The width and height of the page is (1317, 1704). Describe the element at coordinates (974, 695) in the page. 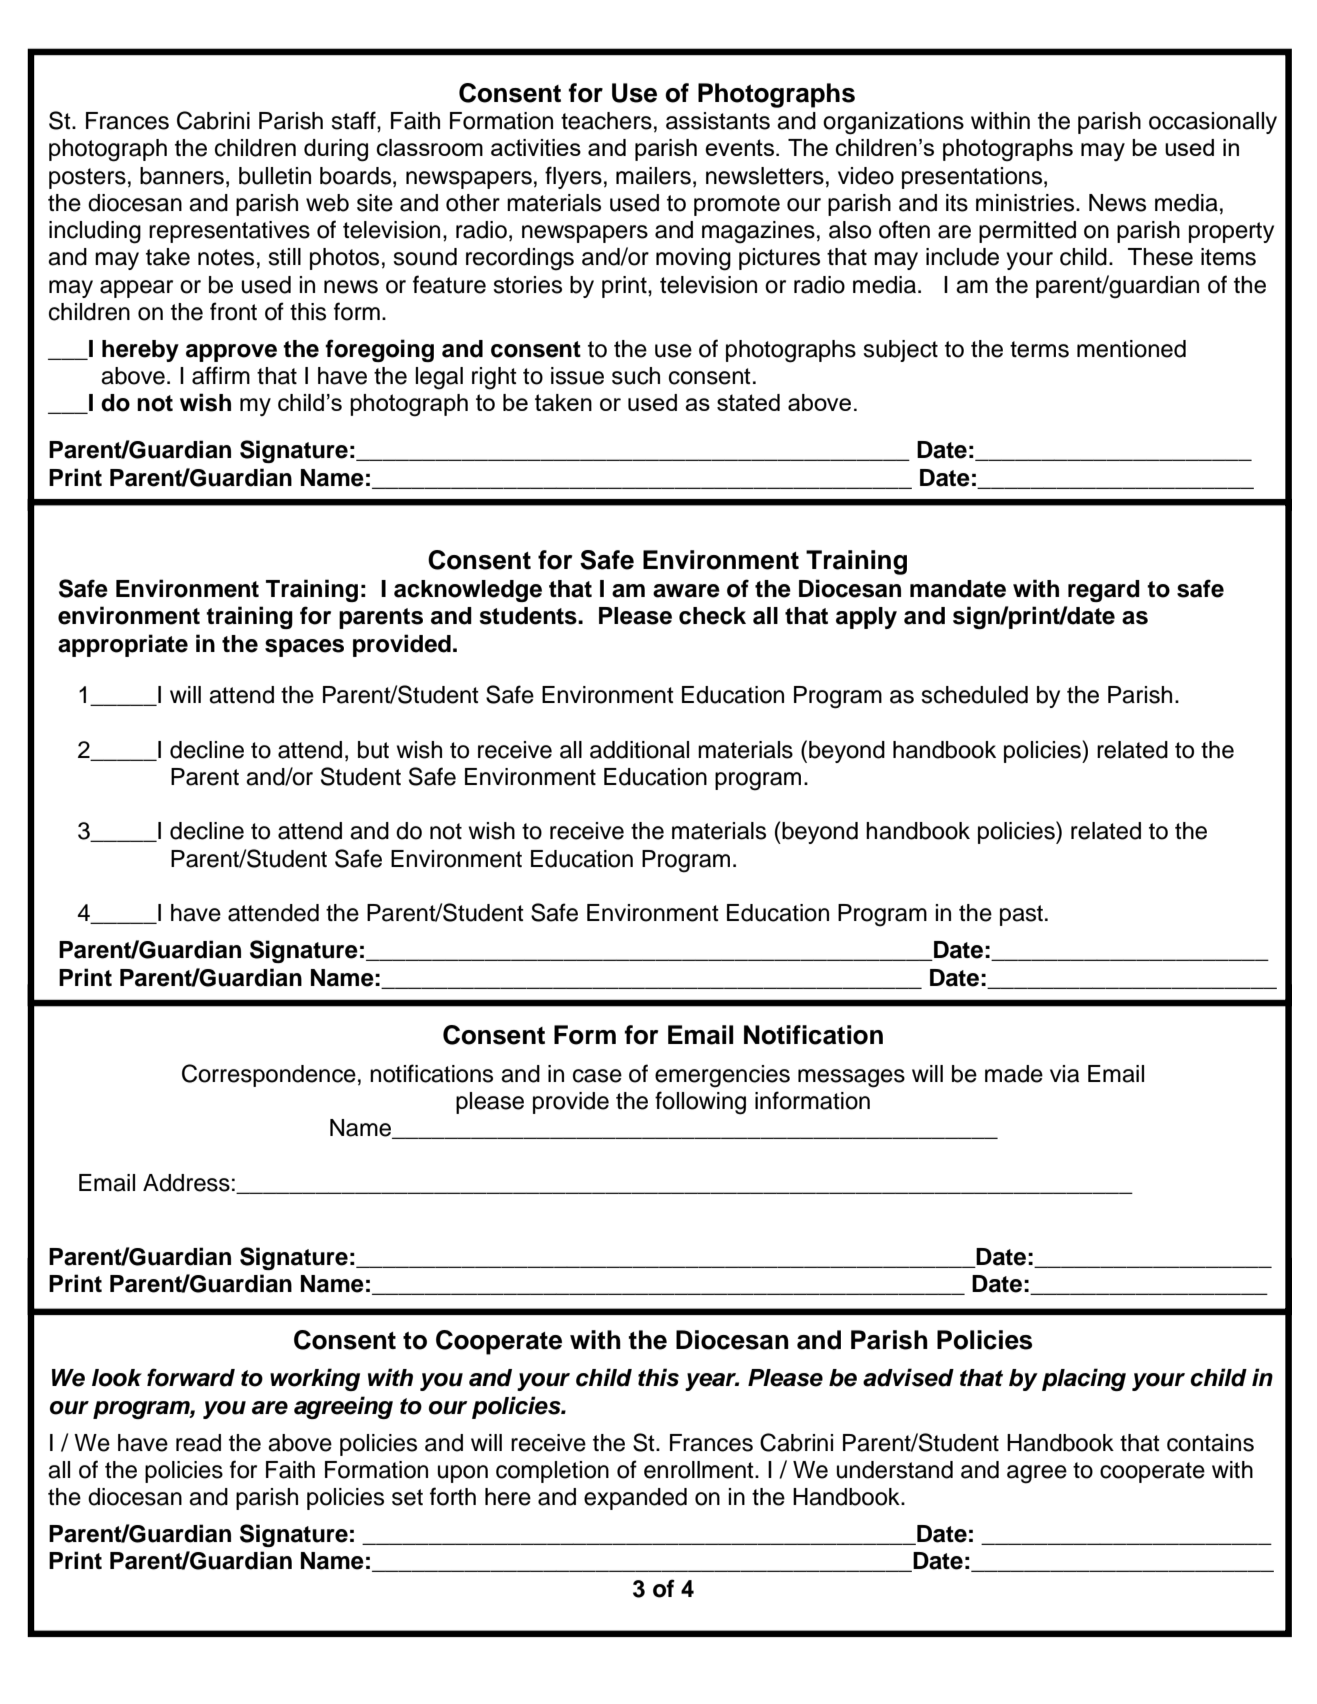

I see `scheduled` at that location.
